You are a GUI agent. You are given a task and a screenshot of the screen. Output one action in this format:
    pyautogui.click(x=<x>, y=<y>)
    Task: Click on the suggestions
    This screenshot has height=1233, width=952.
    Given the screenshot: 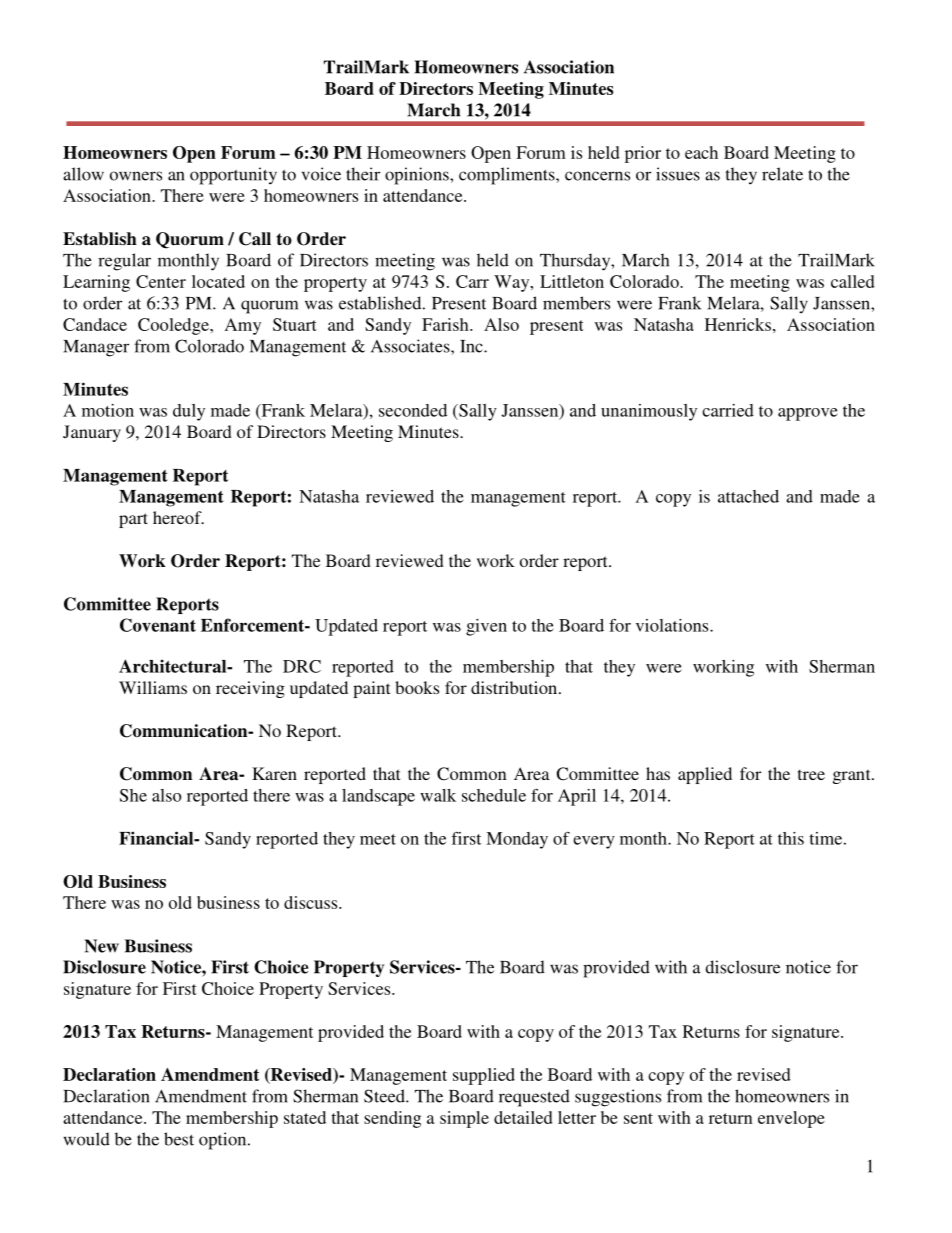 What is the action you would take?
    pyautogui.click(x=618, y=1098)
